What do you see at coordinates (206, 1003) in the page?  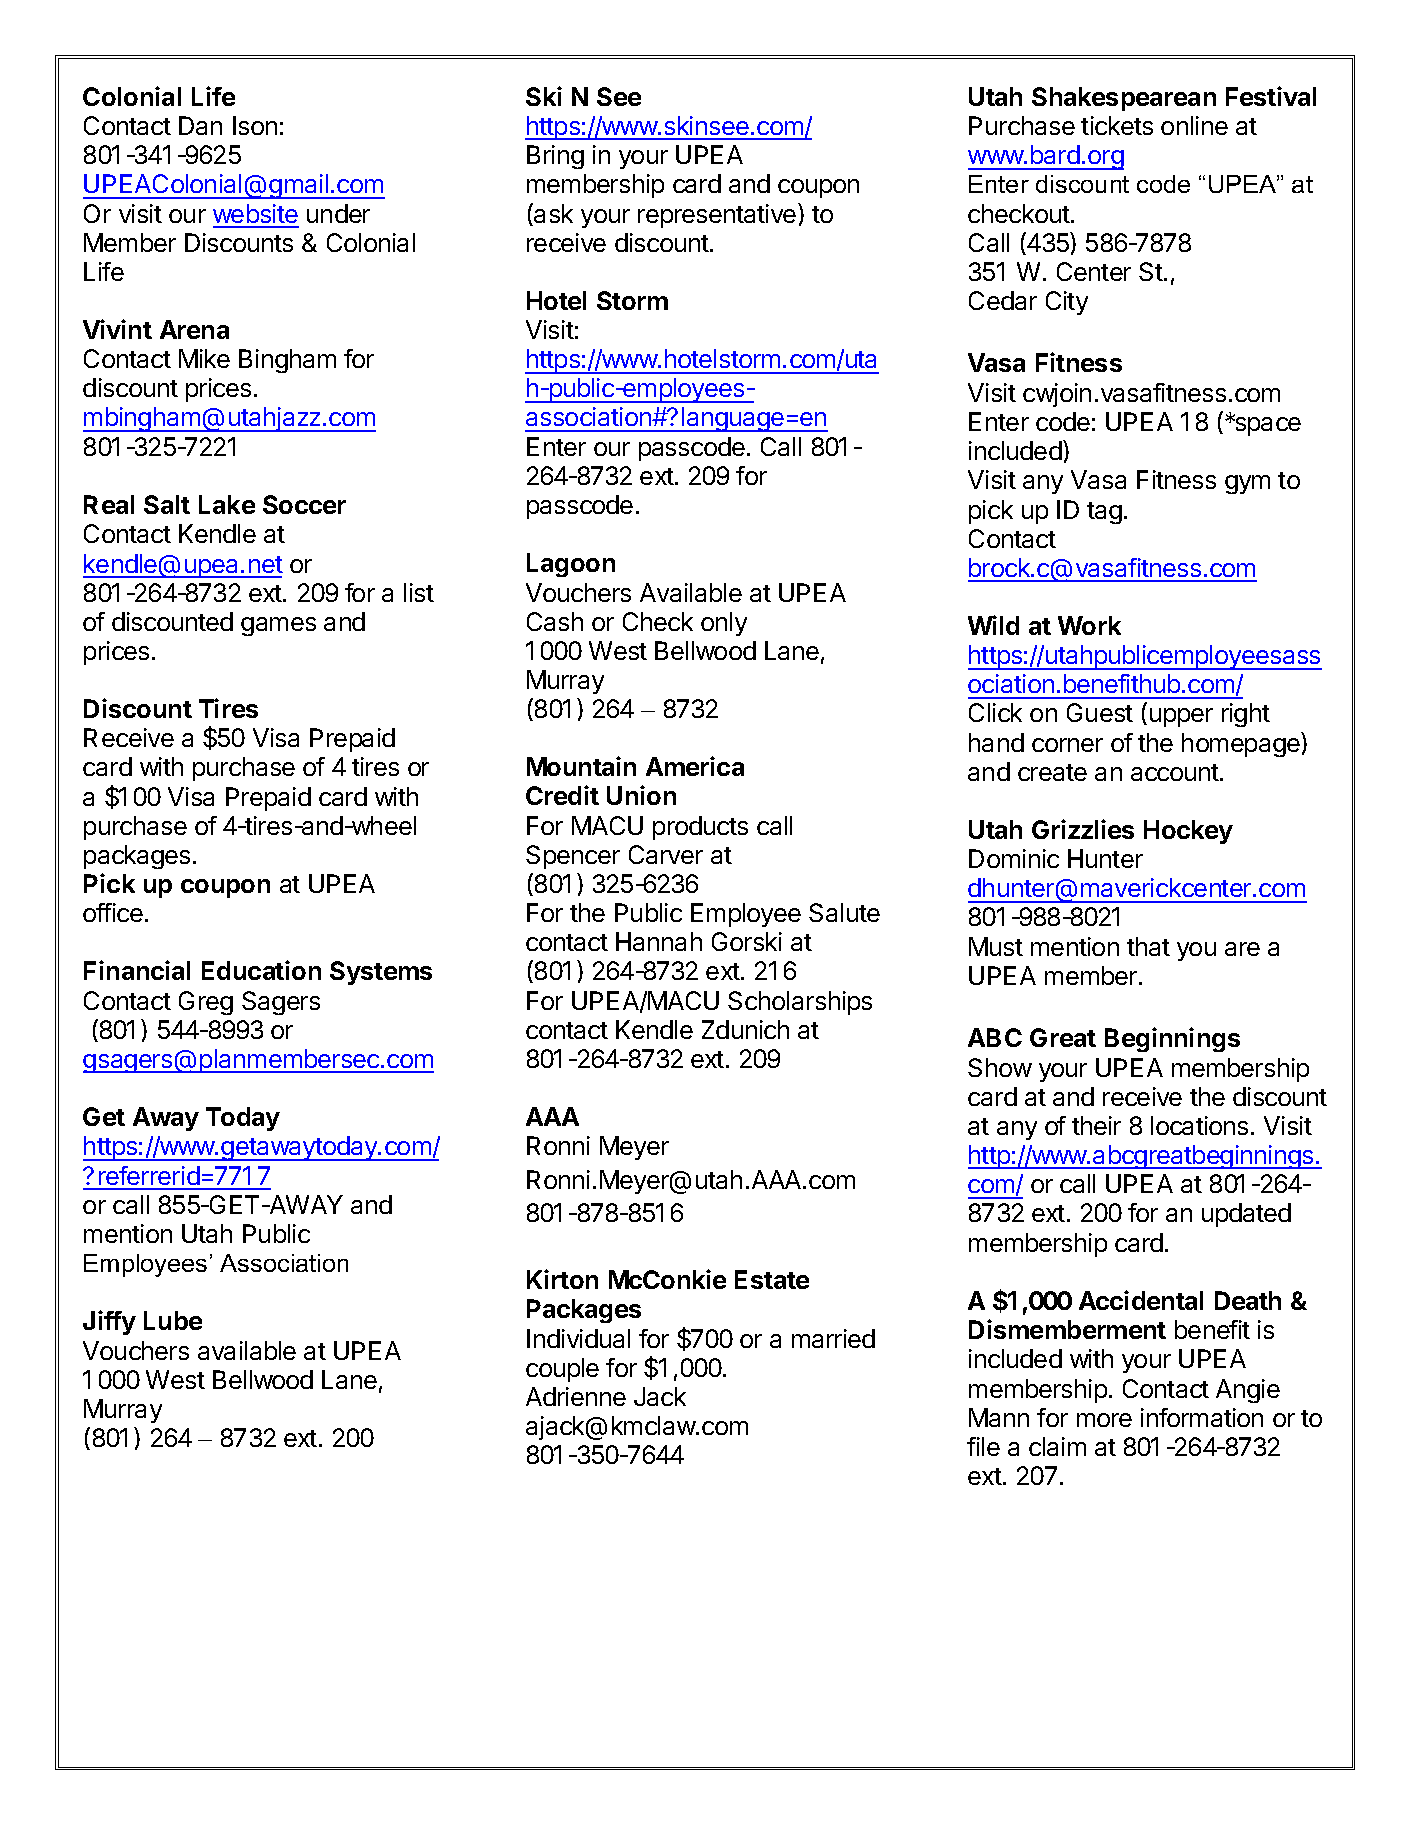 I see `Greg` at bounding box center [206, 1003].
